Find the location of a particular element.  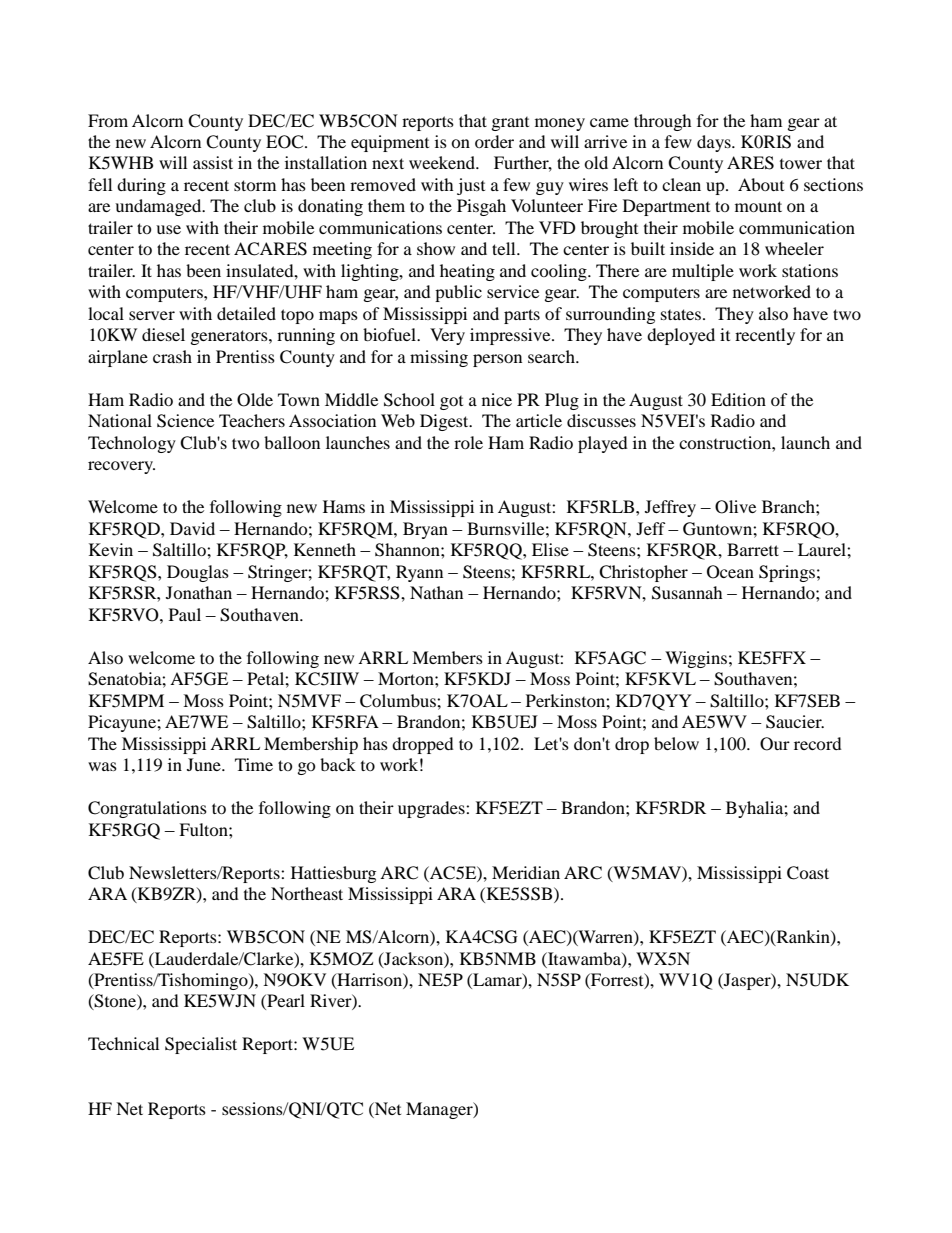

Meridian is located at coordinates (526, 872).
